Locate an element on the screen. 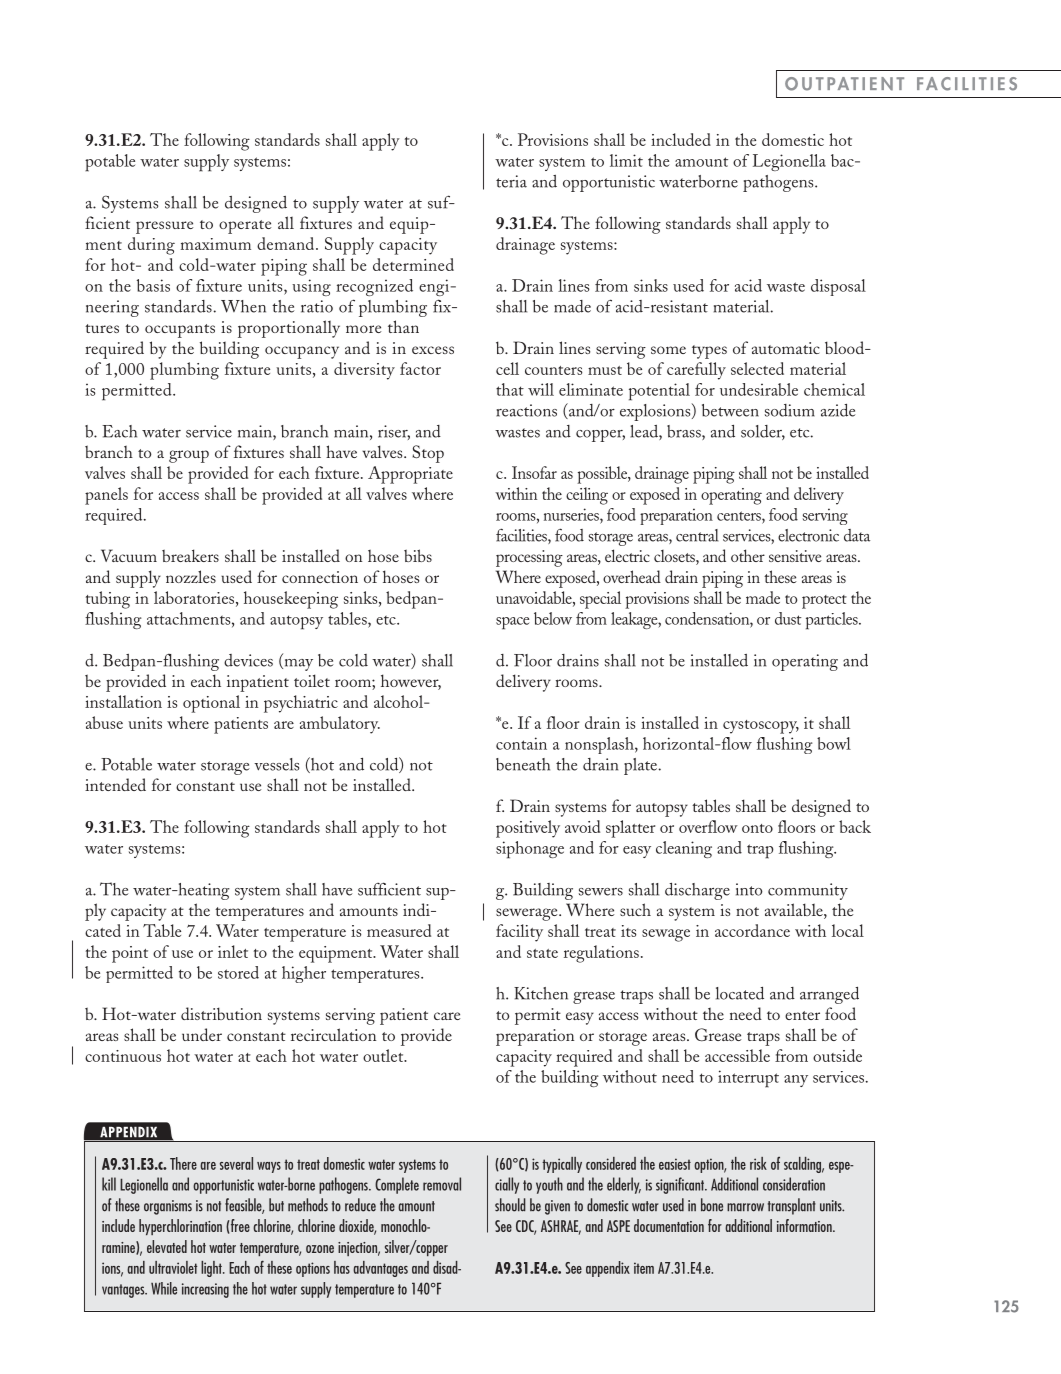  determined is located at coordinates (413, 264).
